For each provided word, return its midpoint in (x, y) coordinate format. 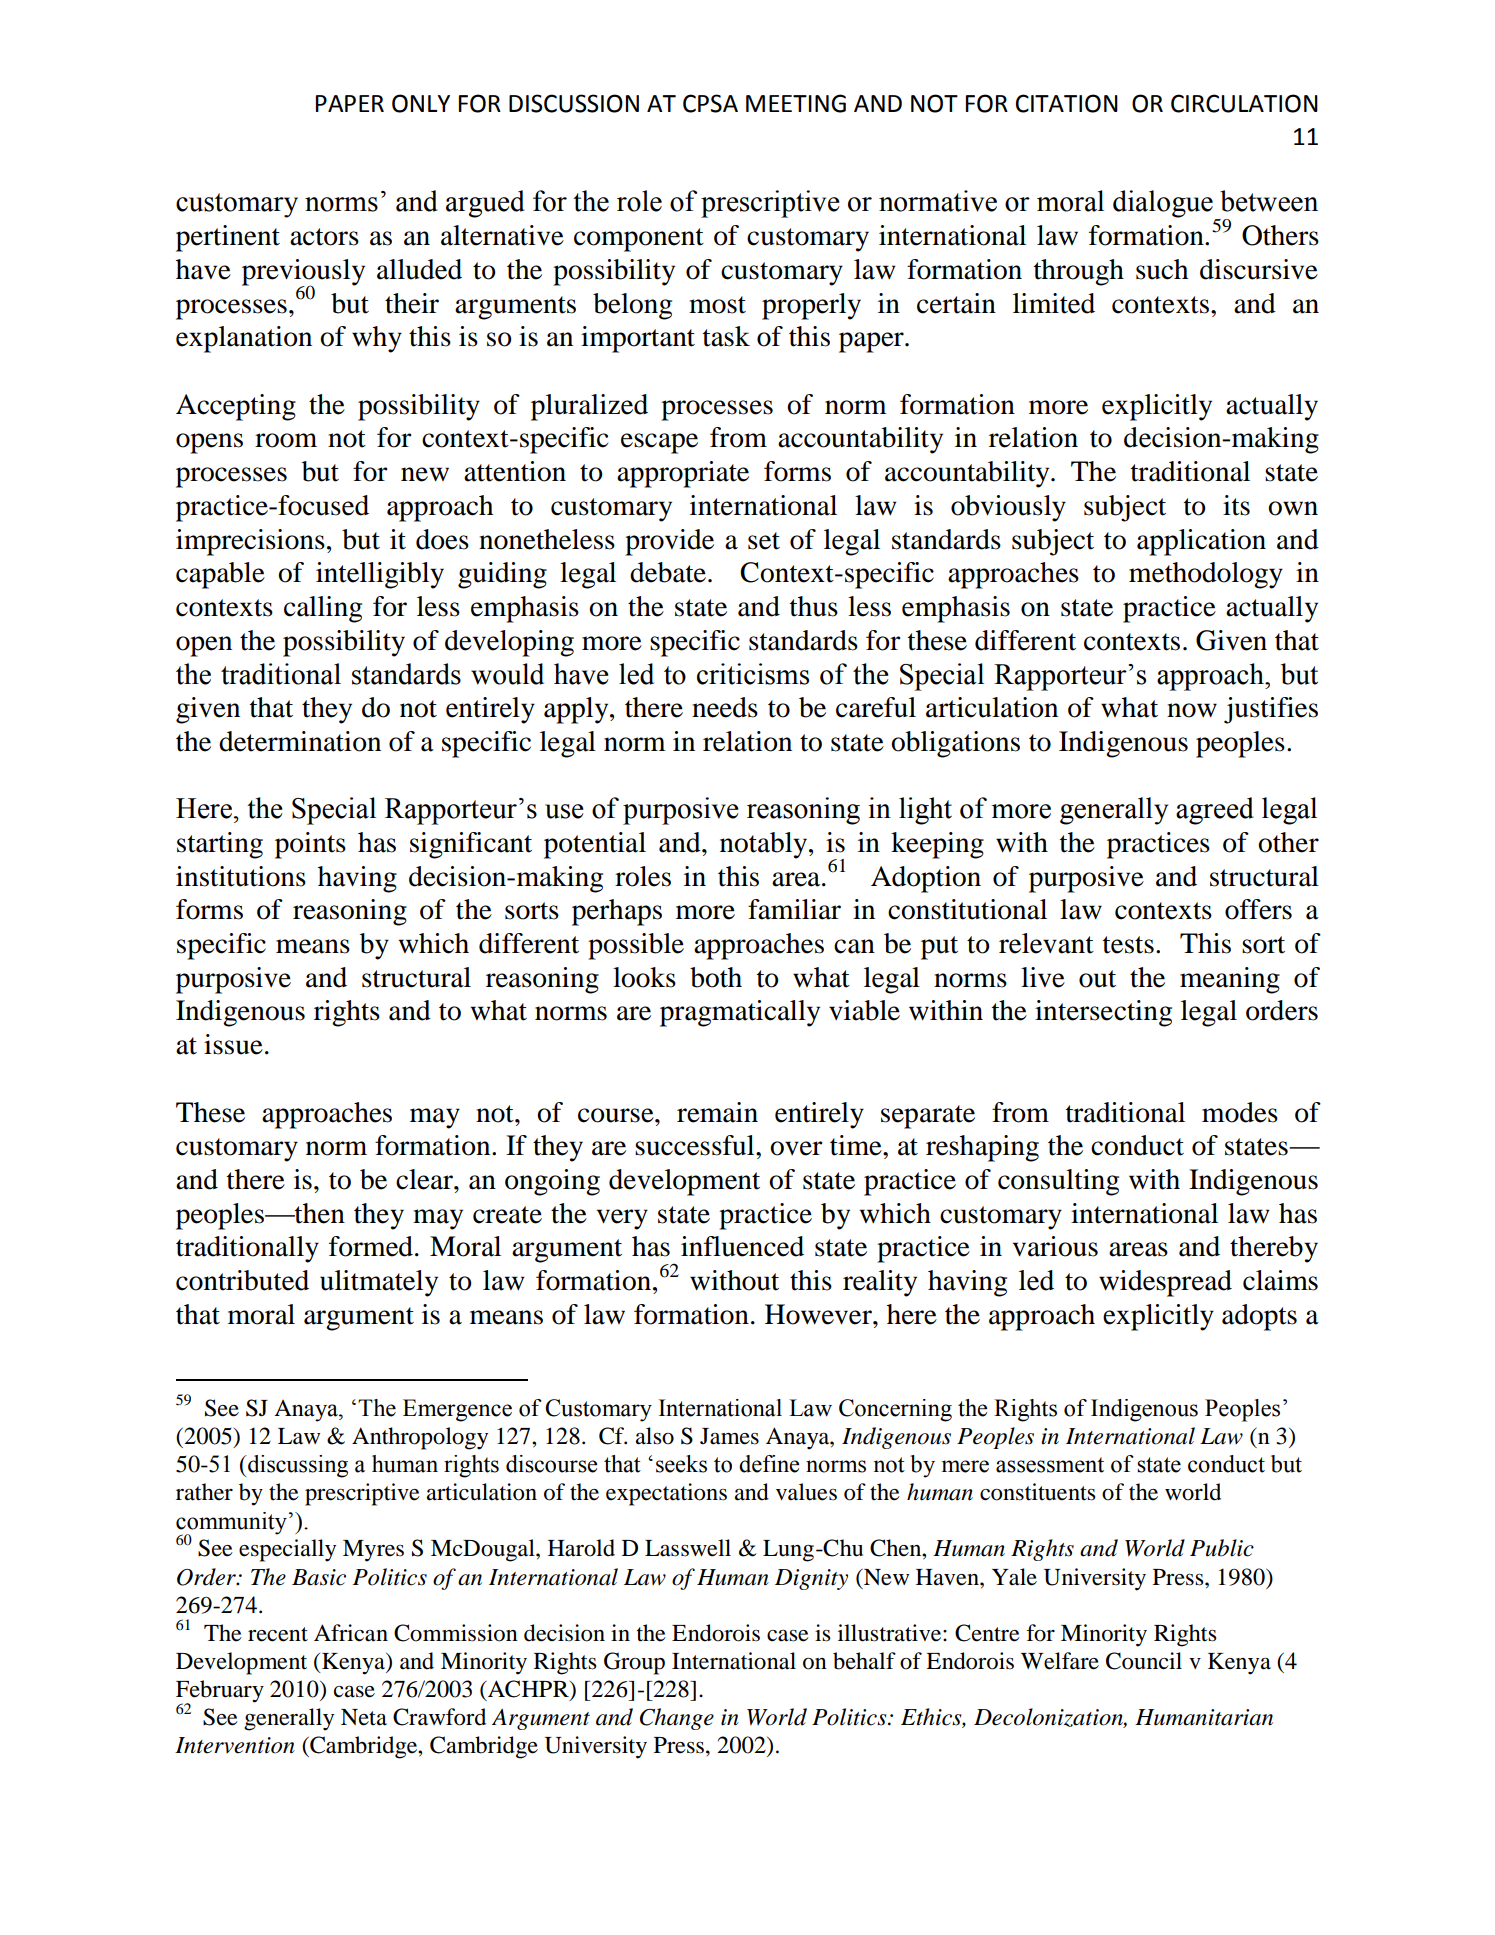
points (310, 845)
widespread (1165, 1283)
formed (371, 1246)
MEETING (796, 103)
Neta (364, 1717)
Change (677, 1719)
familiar (794, 909)
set (764, 541)
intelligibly (380, 575)
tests (1128, 945)
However (819, 1314)
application (1201, 542)
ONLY (421, 103)
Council (1144, 1661)
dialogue (1163, 204)
